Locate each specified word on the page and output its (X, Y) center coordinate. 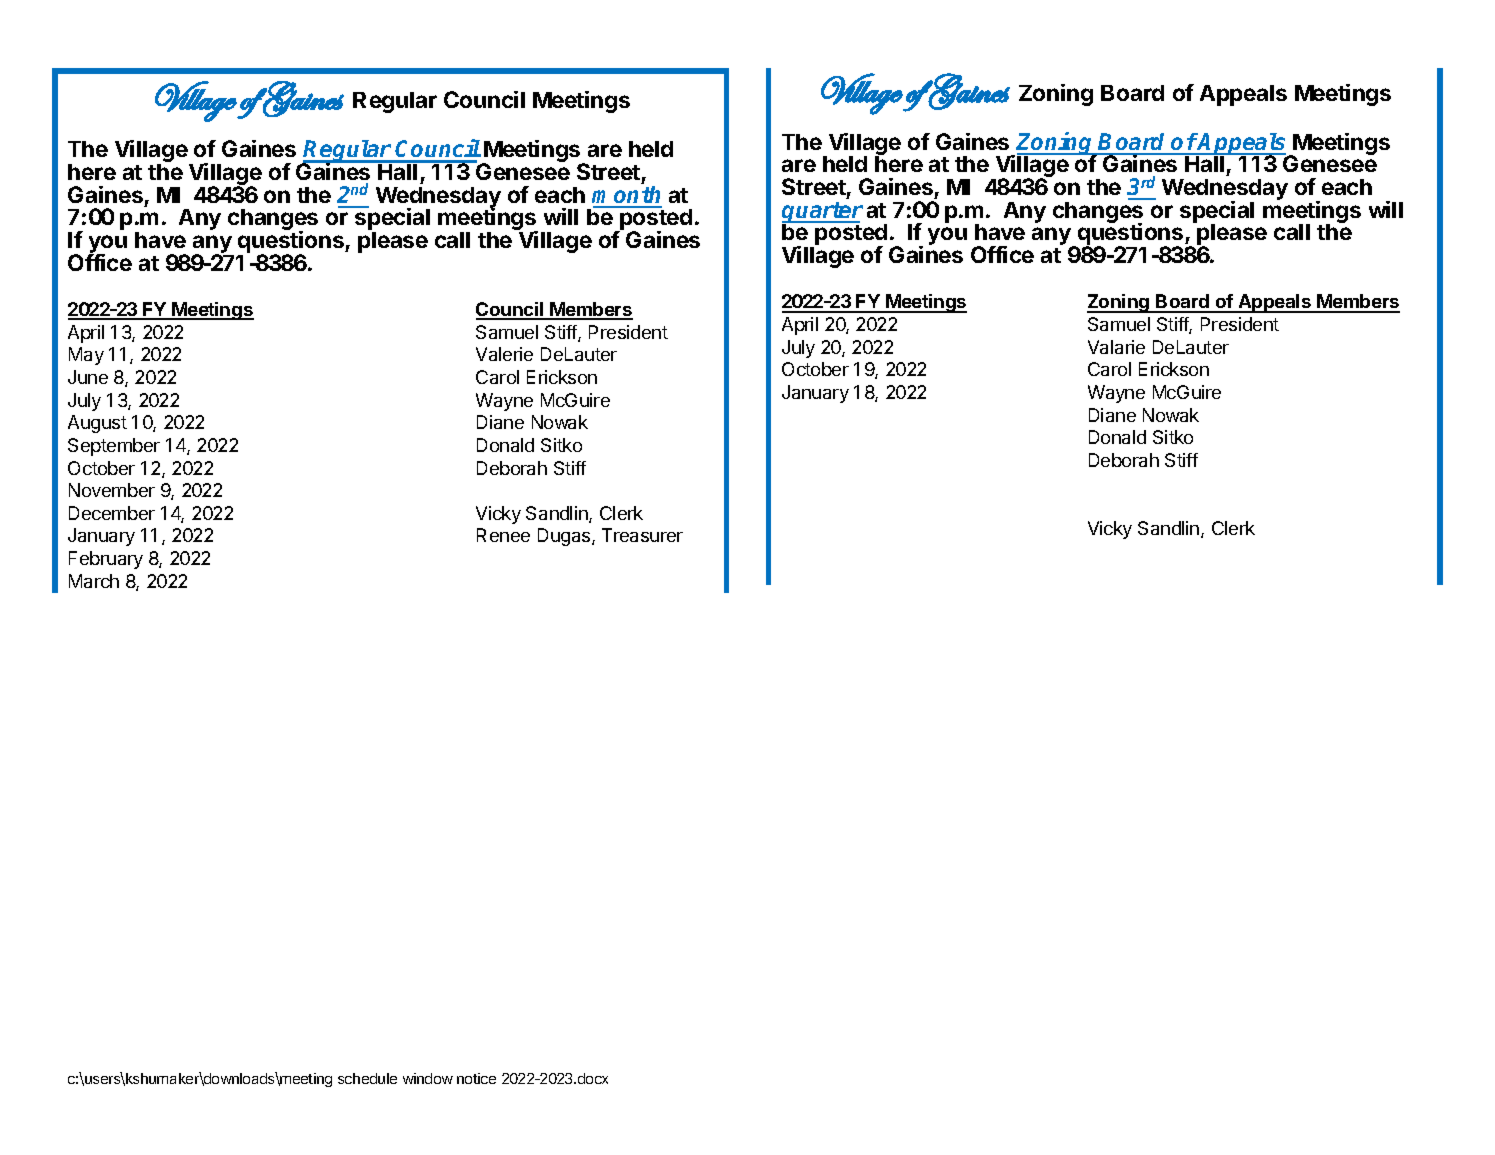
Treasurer (642, 535)
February (106, 560)
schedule (367, 1078)
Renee (503, 535)
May (86, 356)
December (112, 513)
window (428, 1078)
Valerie (504, 354)
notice (476, 1078)
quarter (822, 213)
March (94, 581)
